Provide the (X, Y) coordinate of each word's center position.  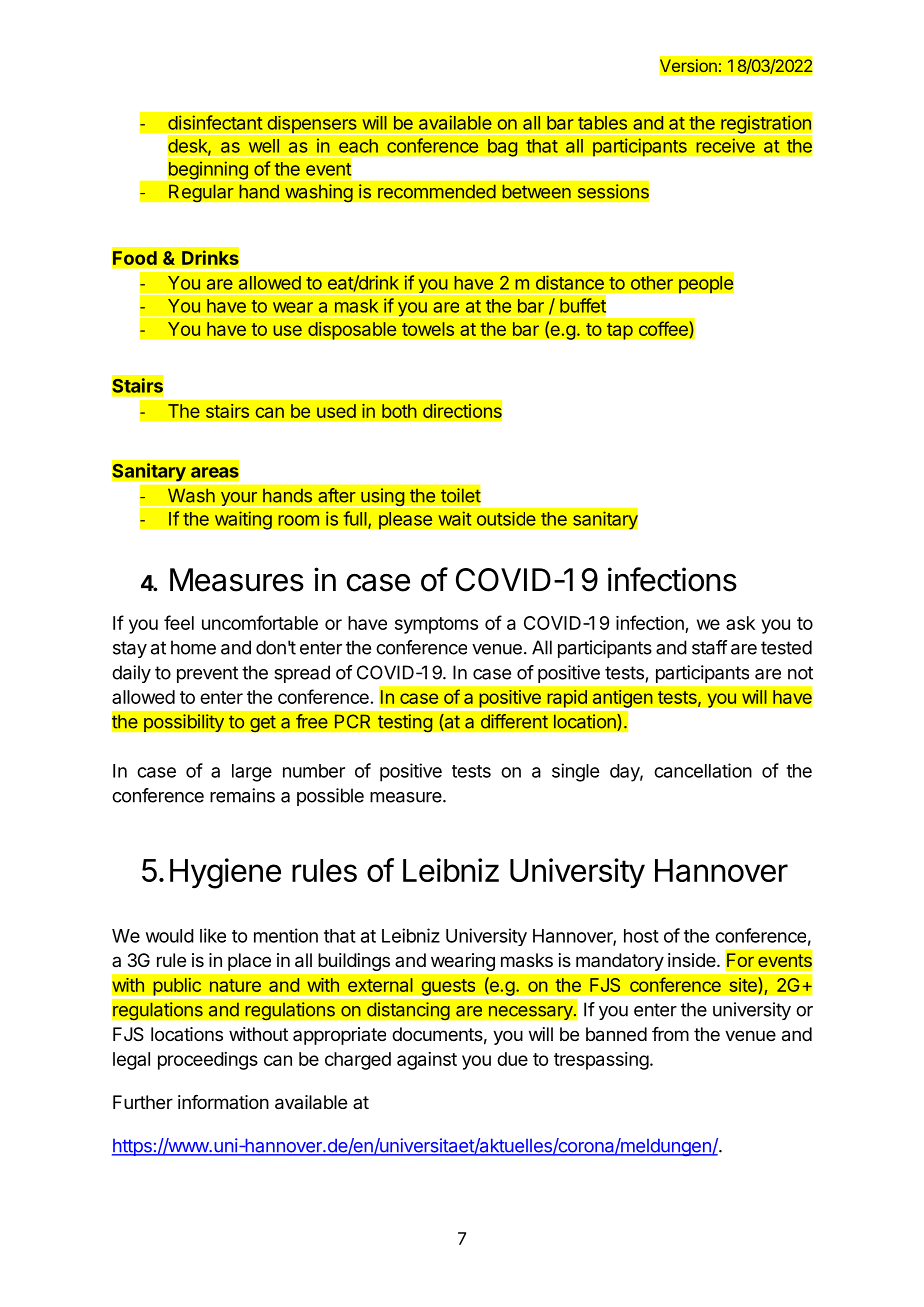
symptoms (436, 625)
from (670, 1034)
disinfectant (215, 122)
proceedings (208, 1061)
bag (503, 147)
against (427, 1061)
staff (709, 647)
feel (179, 622)
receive (725, 145)
